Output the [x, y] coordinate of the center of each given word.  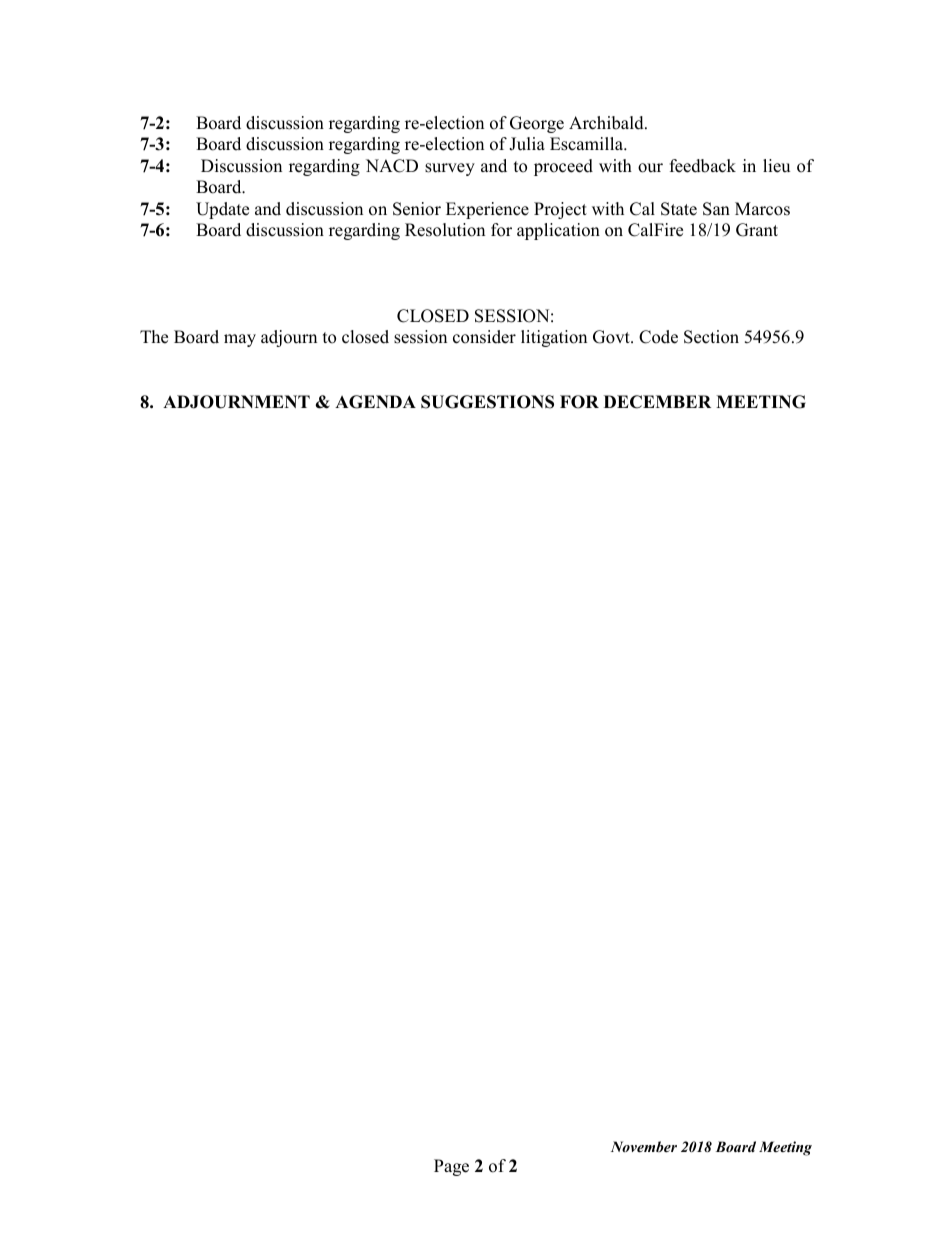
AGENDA [375, 402]
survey [450, 169]
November [644, 1146]
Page [451, 1167]
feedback [703, 166]
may [240, 340]
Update [222, 210]
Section [711, 337]
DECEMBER [657, 402]
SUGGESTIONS [487, 402]
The [154, 337]
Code [658, 337]
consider [484, 337]
